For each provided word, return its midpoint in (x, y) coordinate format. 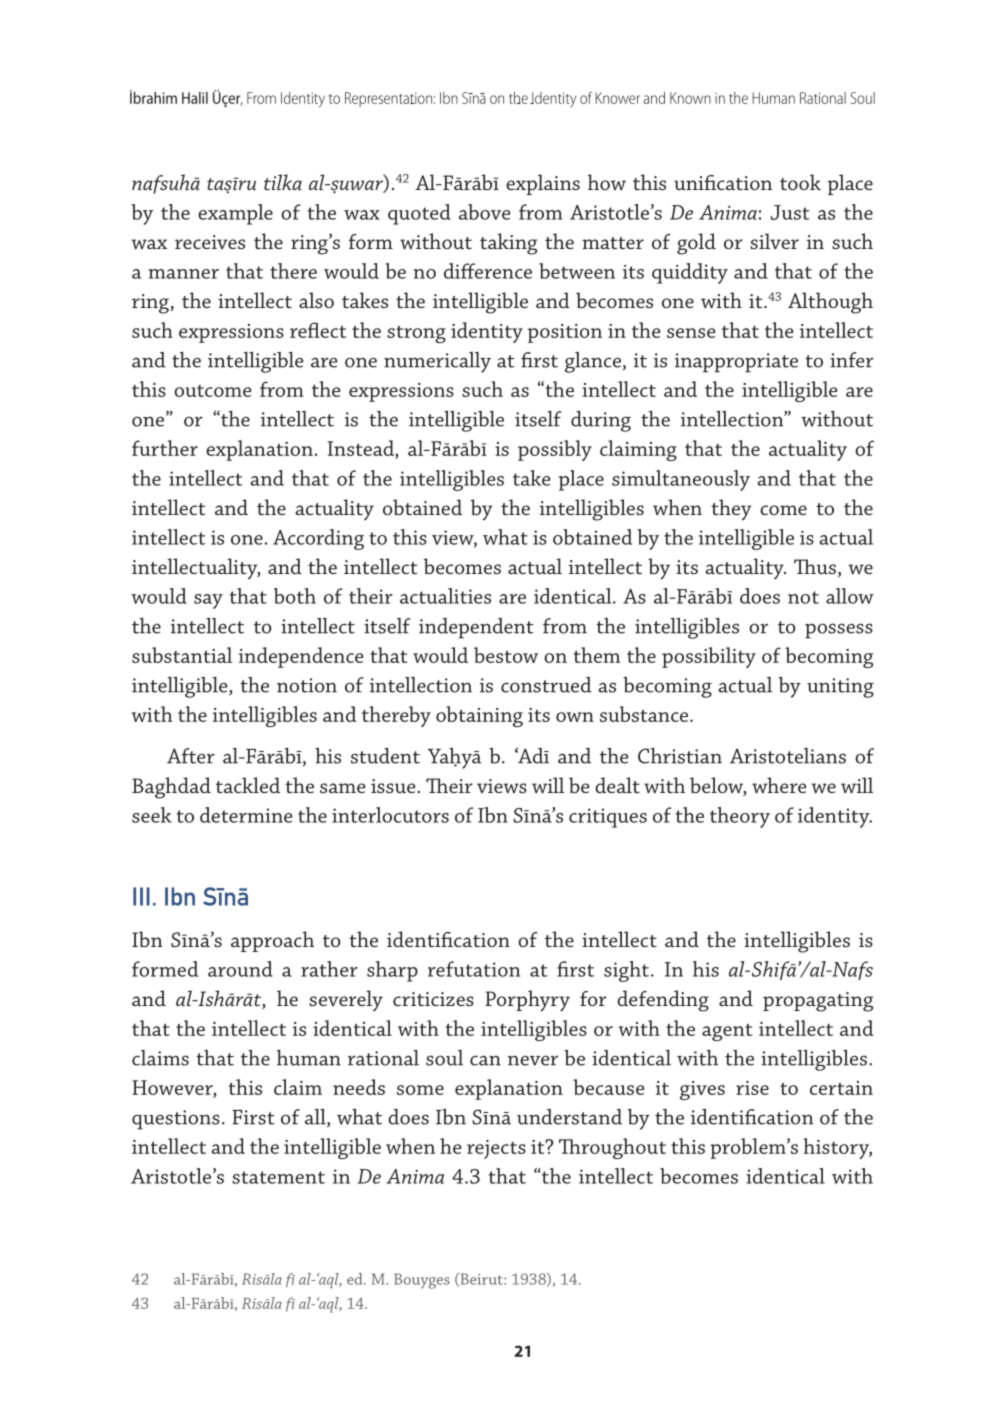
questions (176, 1120)
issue (394, 786)
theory (740, 817)
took (800, 182)
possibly (555, 450)
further (165, 448)
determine (246, 815)
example (235, 214)
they (731, 509)
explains (543, 184)
